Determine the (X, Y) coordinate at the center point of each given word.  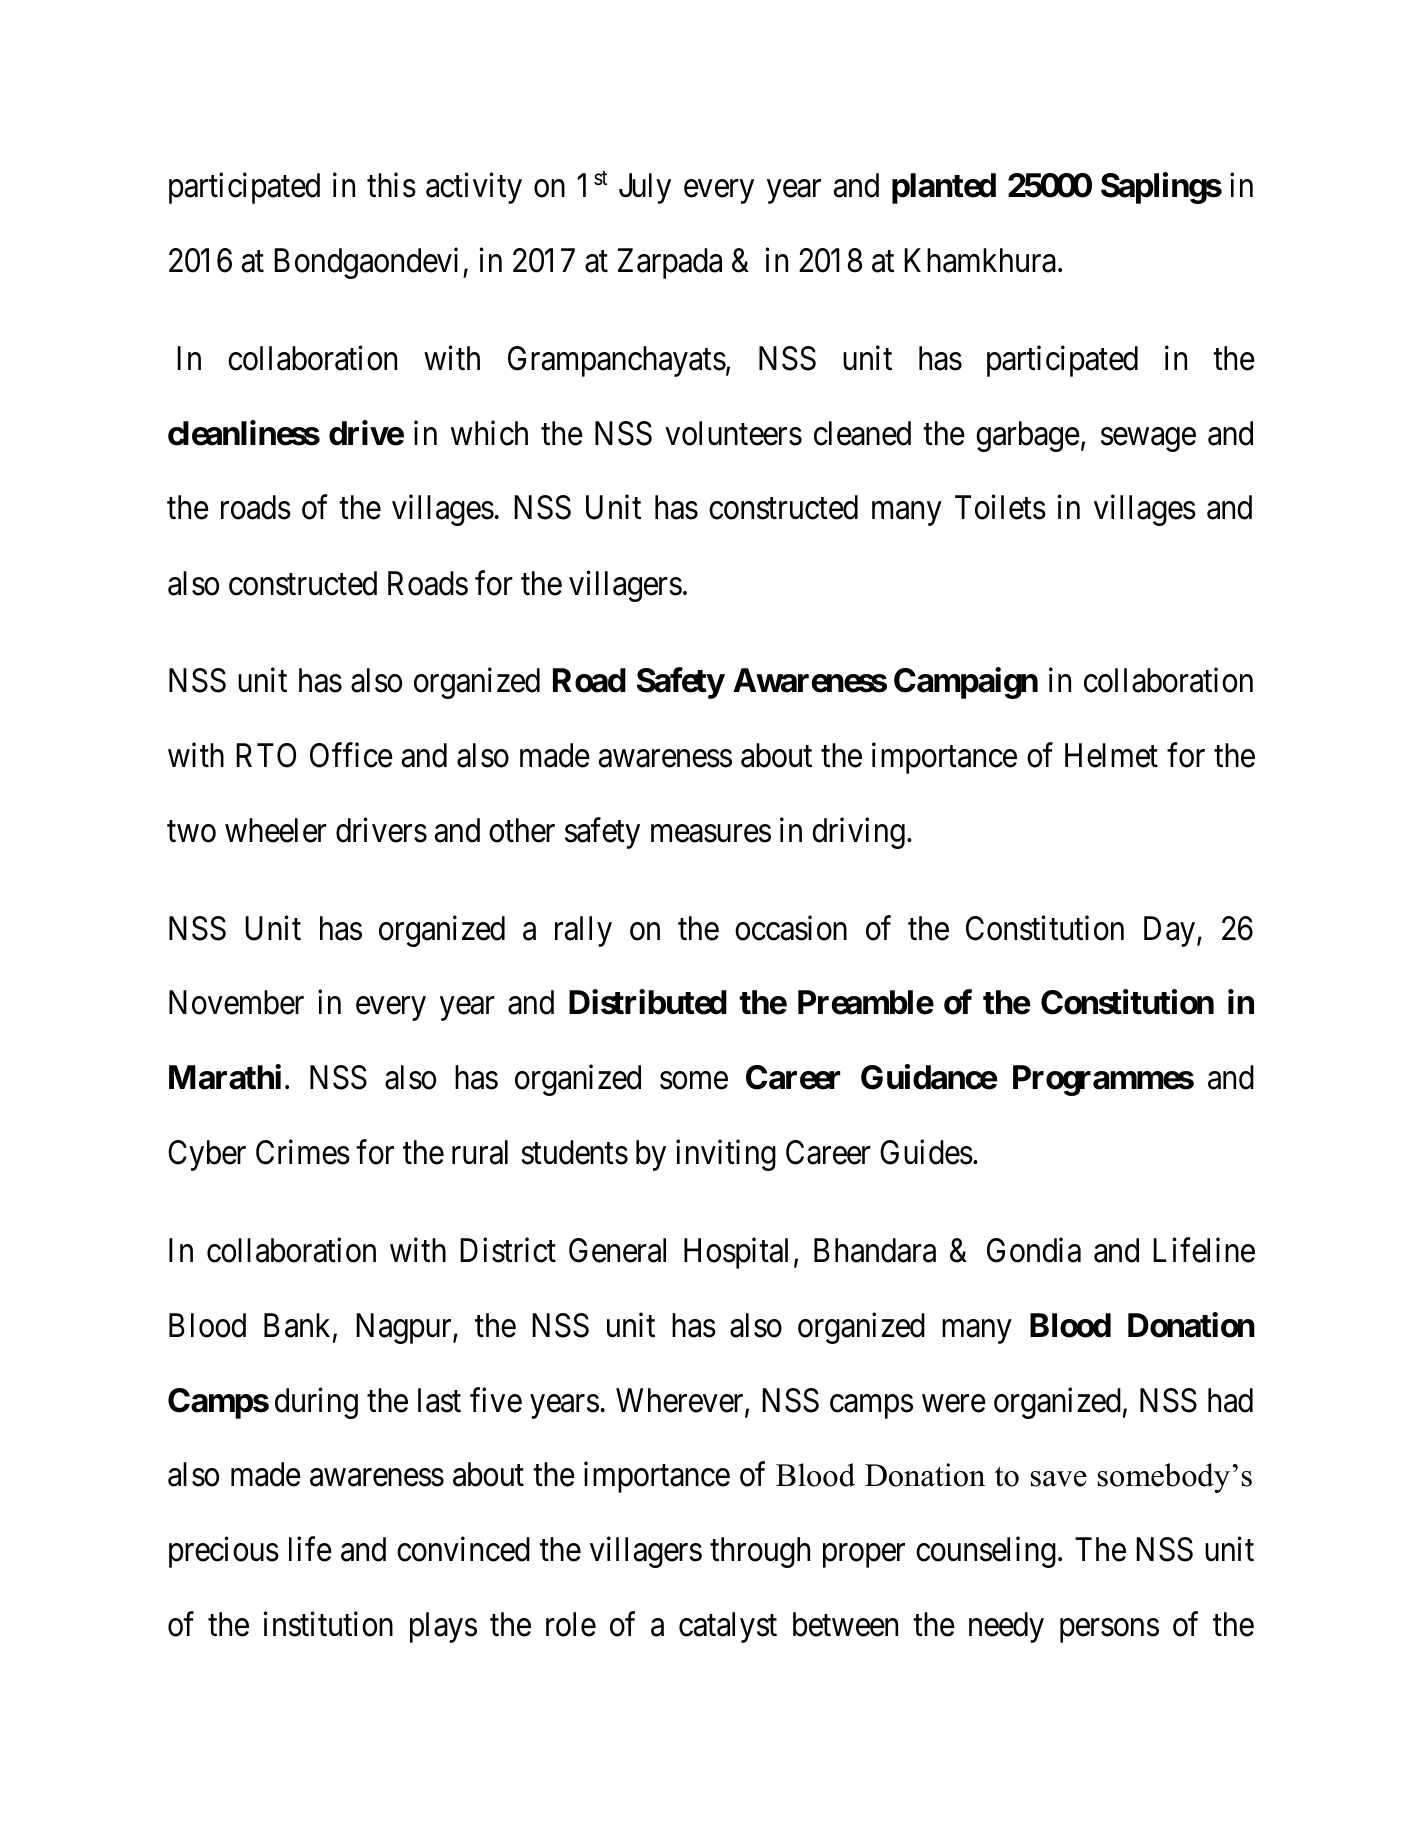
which (489, 433)
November (236, 1002)
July (645, 188)
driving (858, 833)
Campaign (966, 683)
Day (1171, 931)
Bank (299, 1326)
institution (328, 1624)
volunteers (733, 433)
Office (351, 755)
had (1230, 1400)
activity (474, 188)
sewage (1148, 440)
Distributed (648, 1002)
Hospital (736, 1253)
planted (944, 188)
